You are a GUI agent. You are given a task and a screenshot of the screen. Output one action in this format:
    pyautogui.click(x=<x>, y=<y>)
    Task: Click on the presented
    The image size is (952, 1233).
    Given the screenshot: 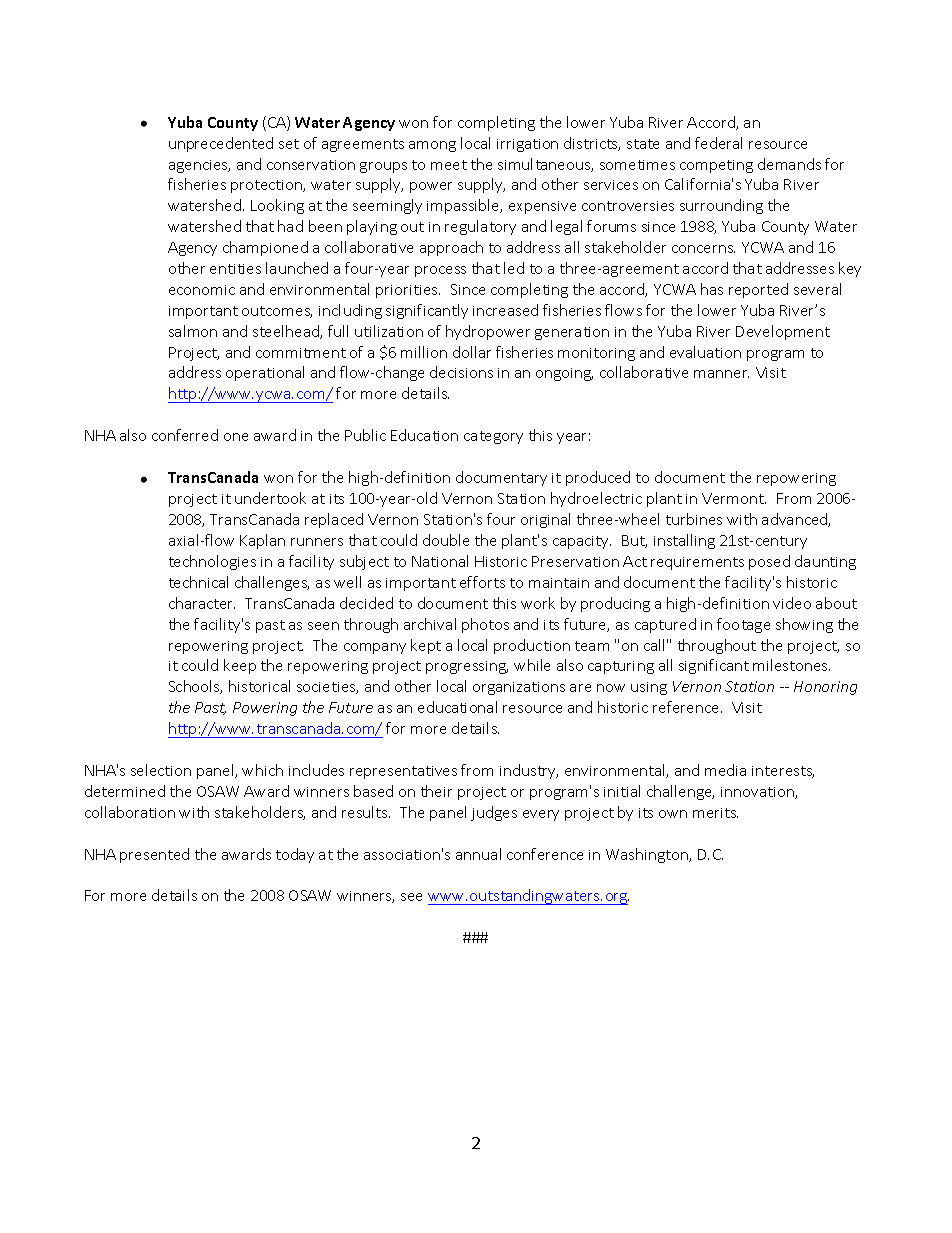 What is the action you would take?
    pyautogui.click(x=154, y=855)
